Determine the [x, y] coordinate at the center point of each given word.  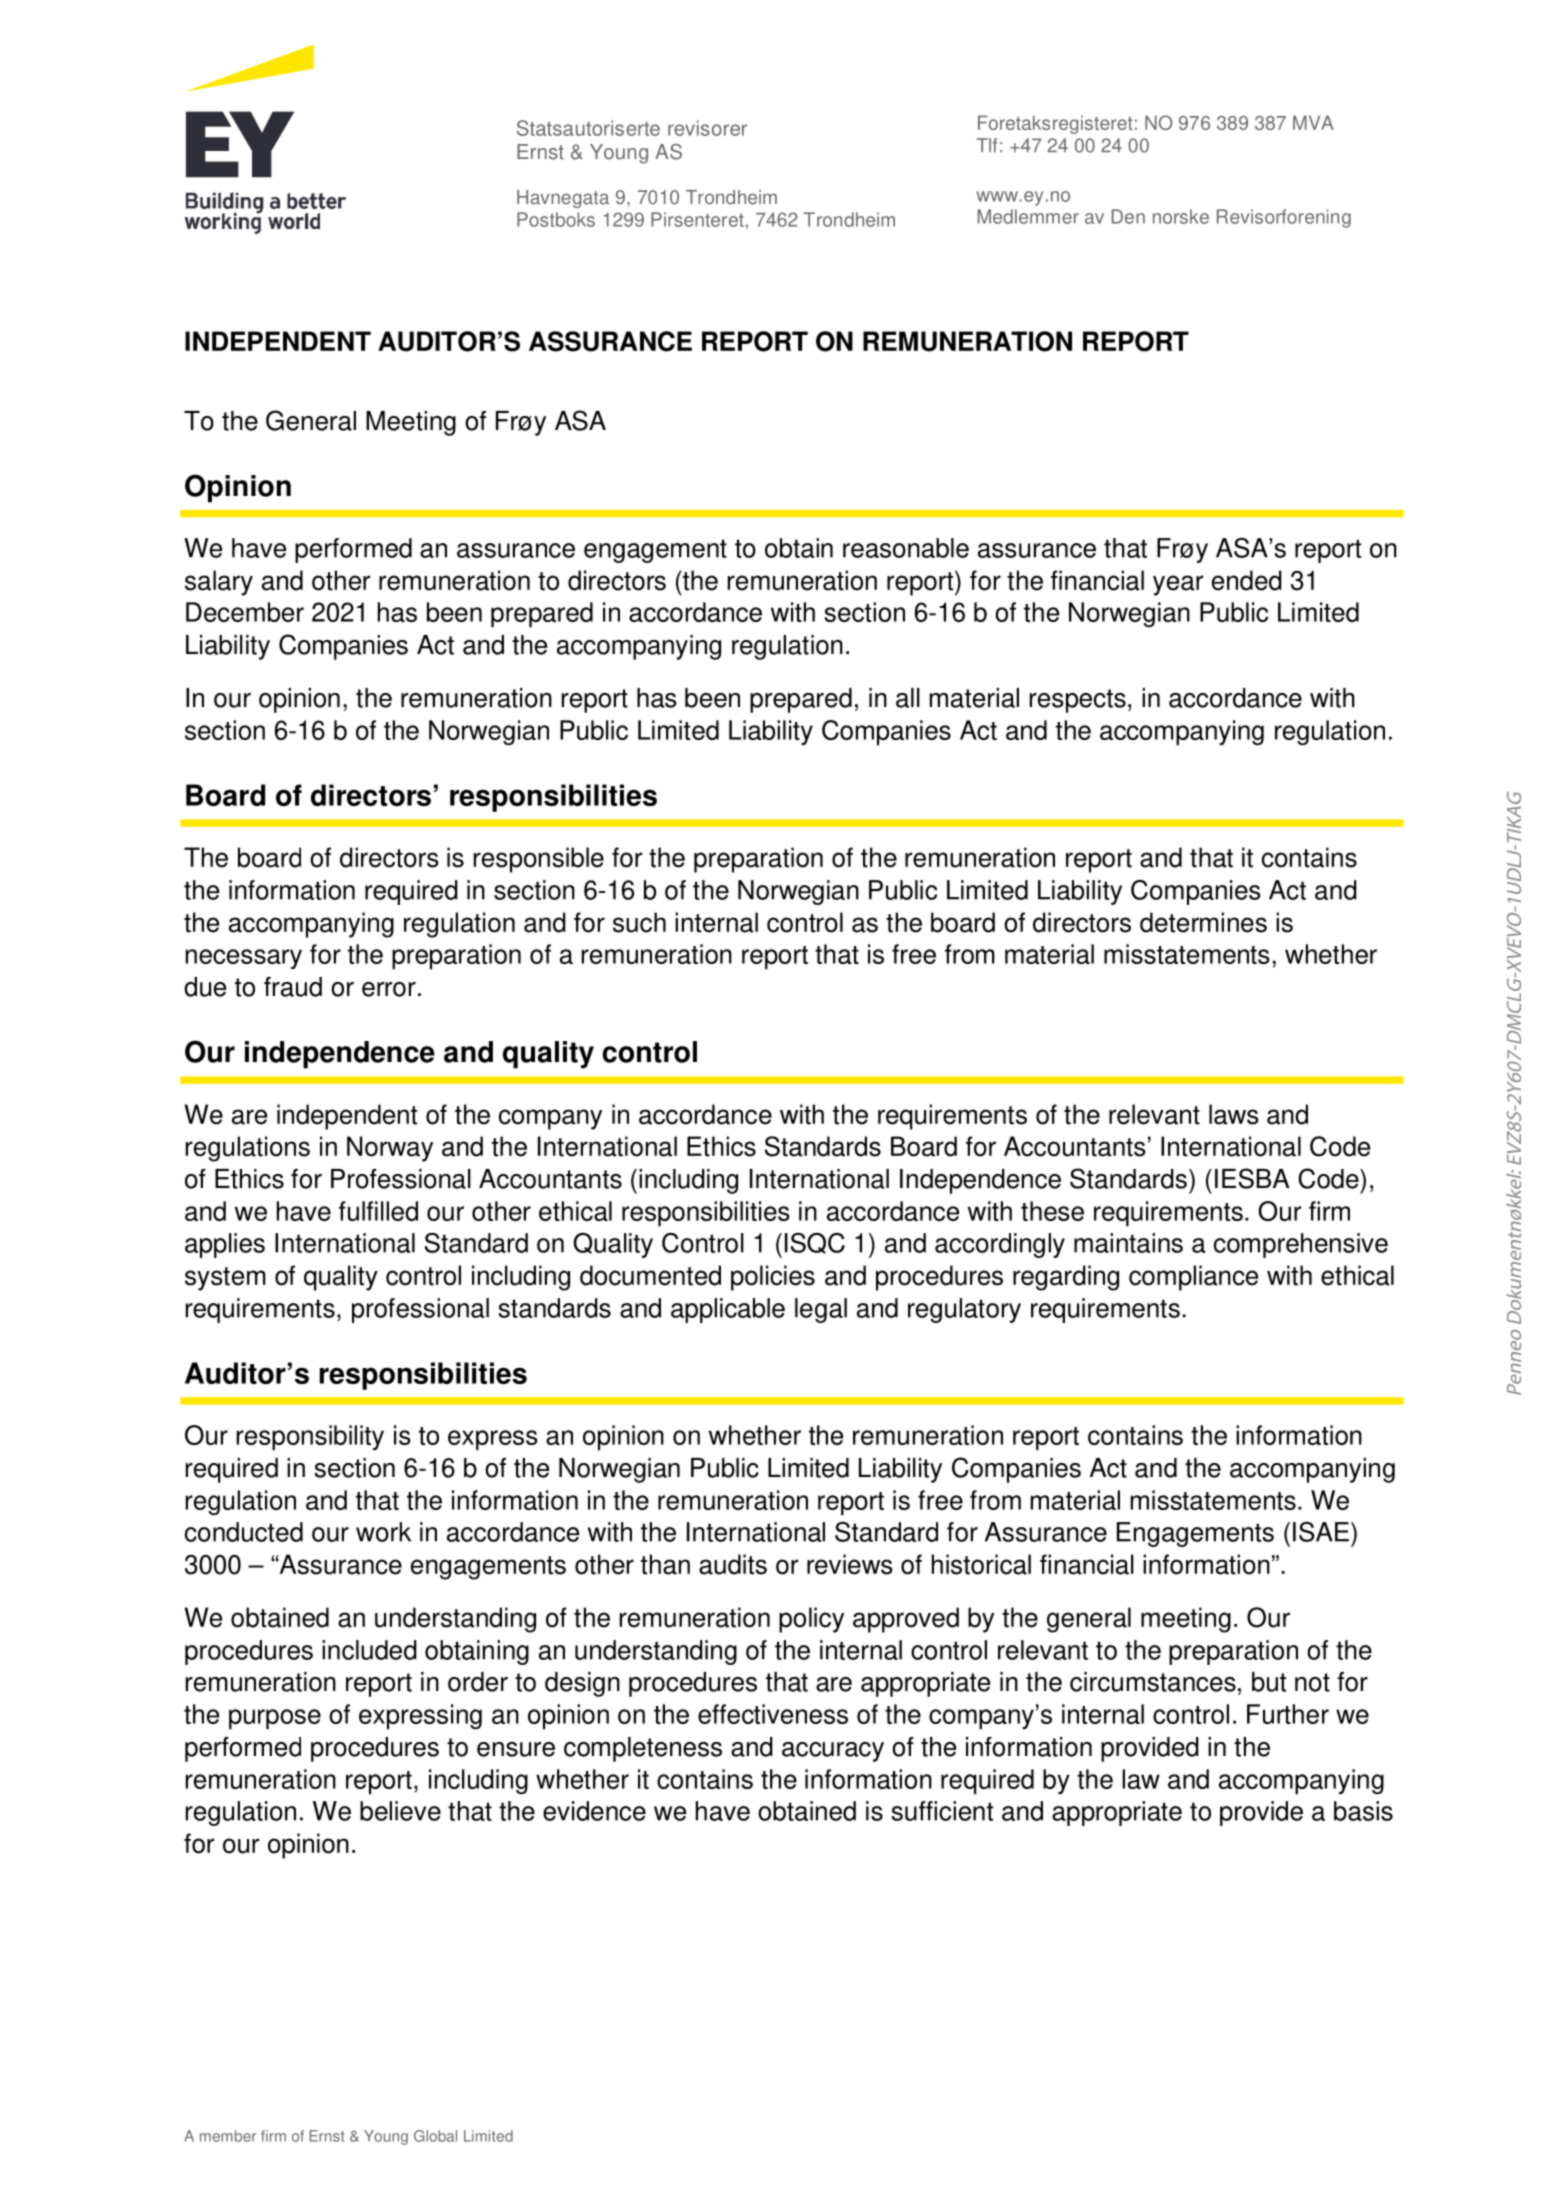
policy [811, 1620]
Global [435, 2136]
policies [773, 1278]
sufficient [942, 1811]
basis [1363, 1811]
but [1269, 1682]
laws [1234, 1114]
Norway [390, 1149]
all [908, 698]
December [245, 612]
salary [219, 583]
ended [1247, 580]
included [369, 1650]
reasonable [906, 548]
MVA [1313, 122]
